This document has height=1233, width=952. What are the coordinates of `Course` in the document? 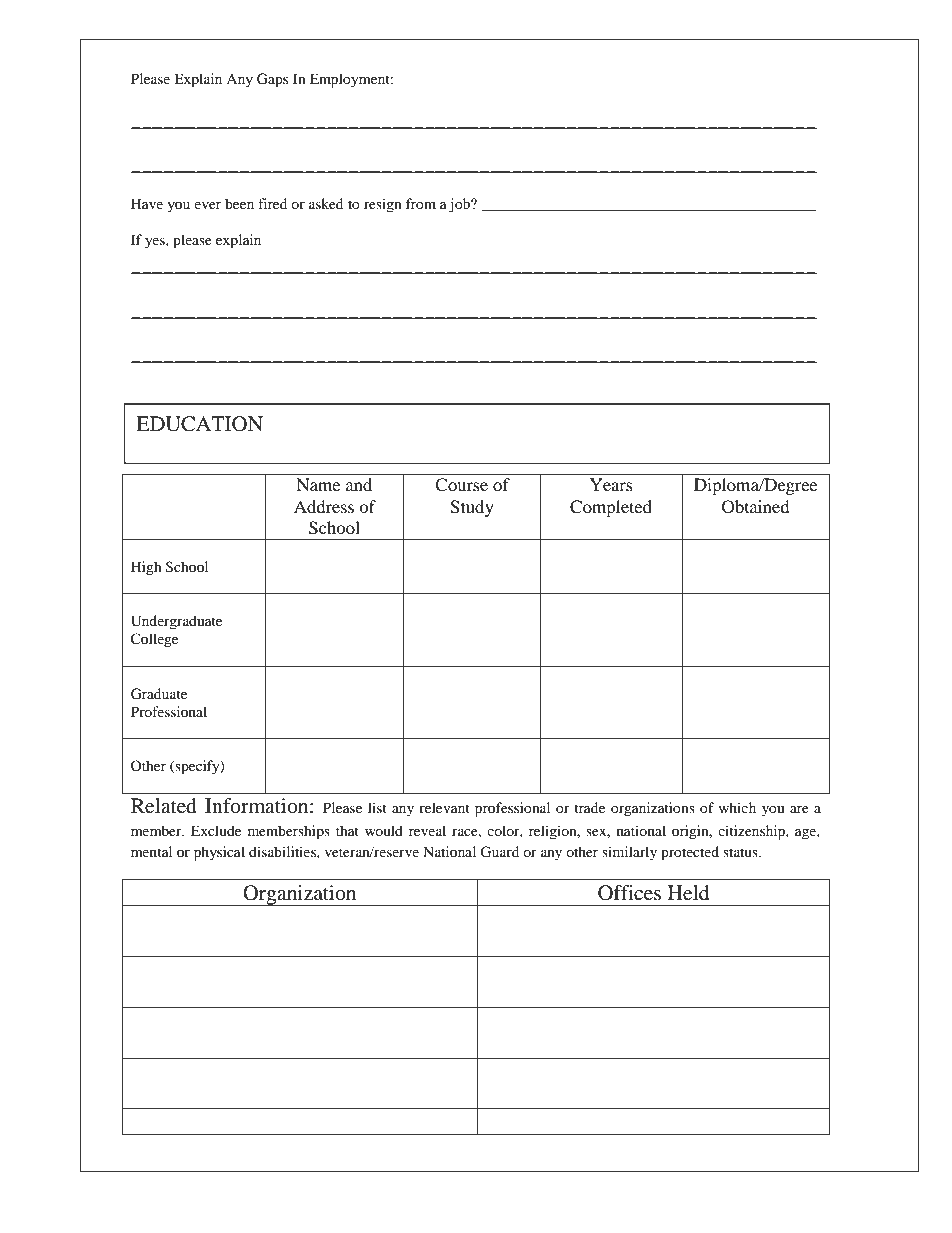 It's located at (461, 485).
